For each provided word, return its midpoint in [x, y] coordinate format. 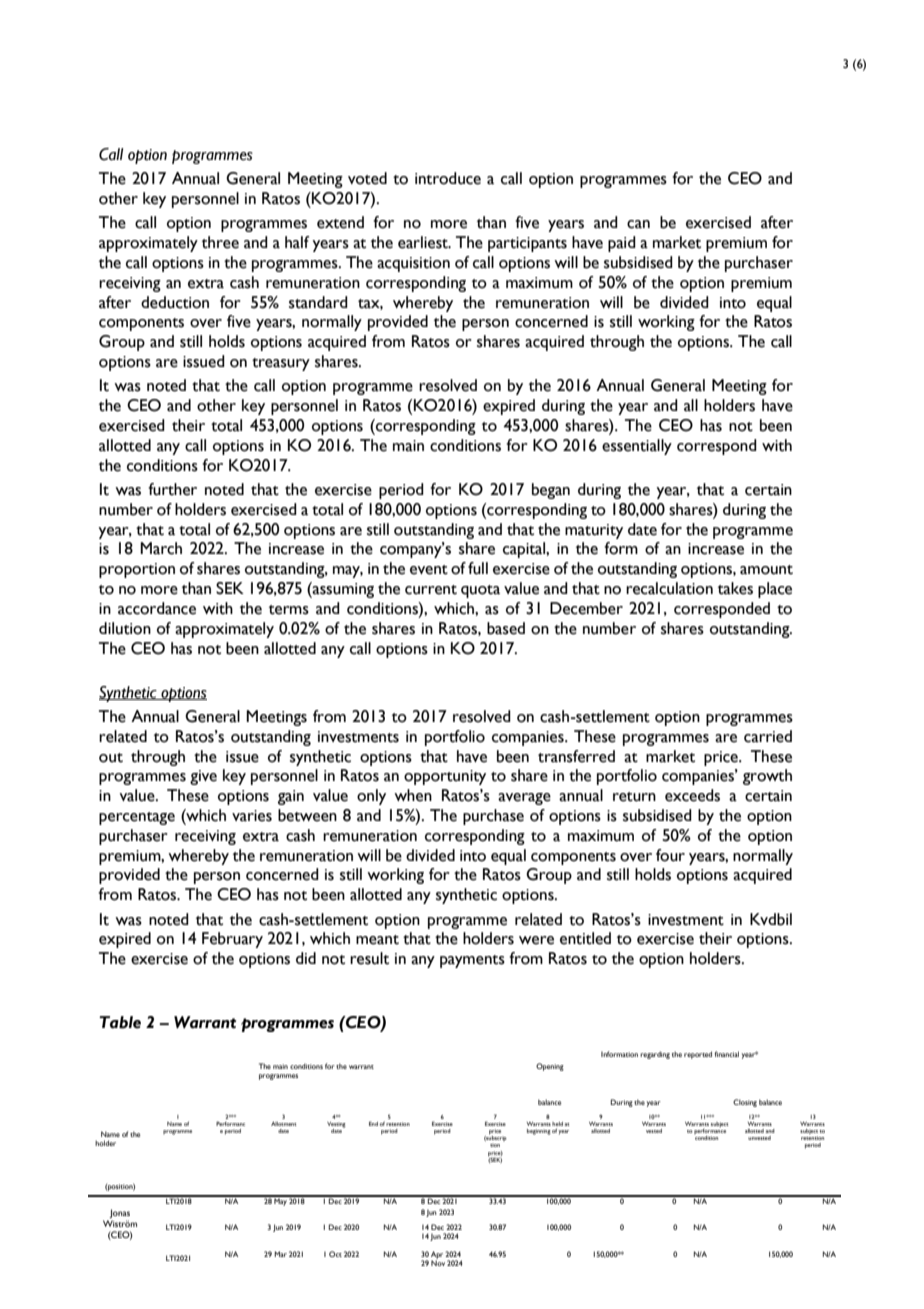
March [161, 548]
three [220, 242]
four [670, 855]
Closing [745, 1103]
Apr [437, 1256]
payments [472, 961]
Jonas [120, 1215]
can [638, 224]
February [232, 940]
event [429, 570]
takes [735, 588]
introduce [448, 178]
